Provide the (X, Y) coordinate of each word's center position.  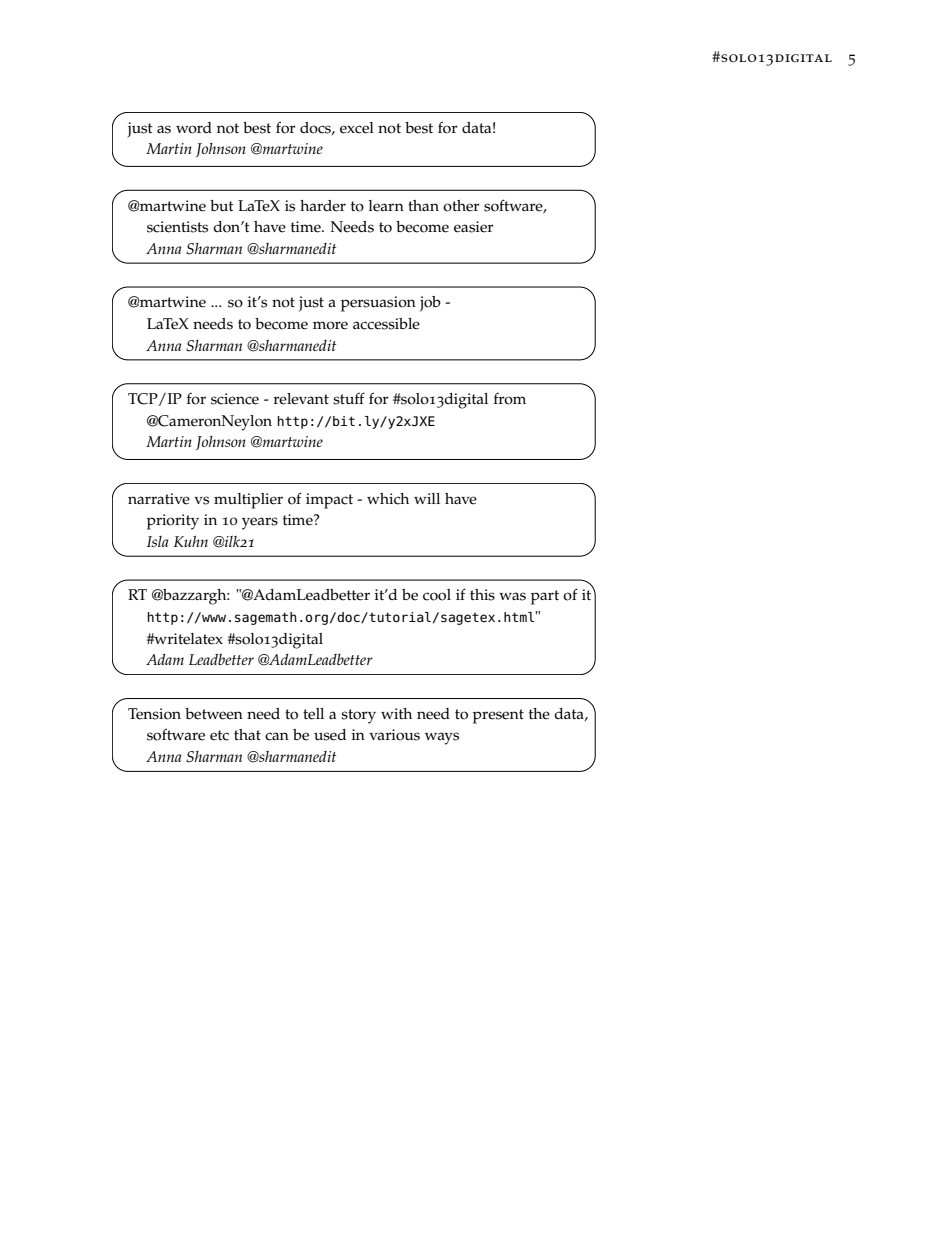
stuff (349, 398)
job (430, 304)
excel (357, 128)
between (214, 714)
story (358, 716)
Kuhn (190, 541)
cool (437, 595)
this (482, 595)
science (235, 399)
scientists (177, 227)
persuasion (378, 304)
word (194, 128)
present (498, 716)
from (510, 398)
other (461, 206)
